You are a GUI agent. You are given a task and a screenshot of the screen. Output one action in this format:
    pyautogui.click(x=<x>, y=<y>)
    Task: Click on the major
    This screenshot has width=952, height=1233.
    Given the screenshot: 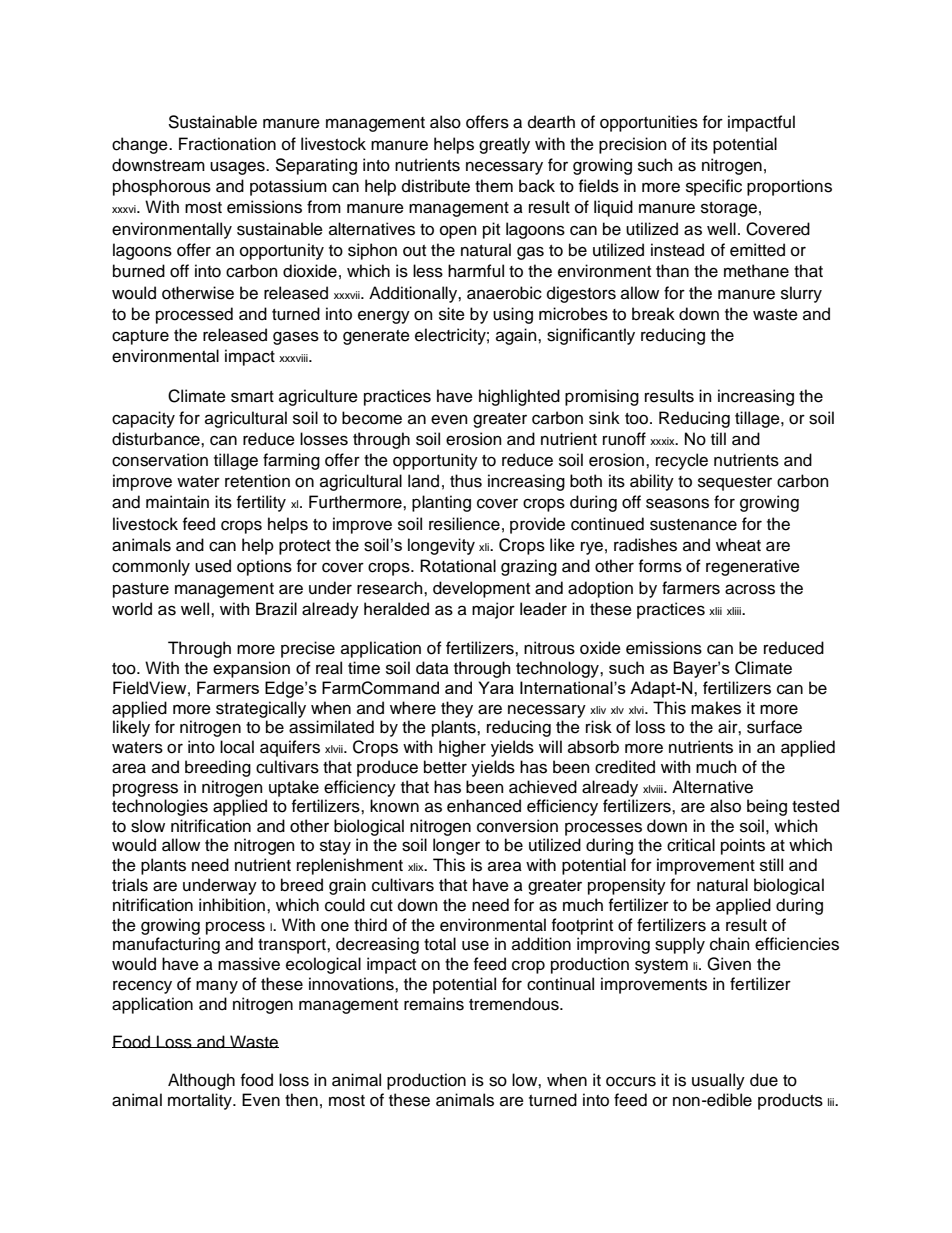 What is the action you would take?
    pyautogui.click(x=493, y=610)
